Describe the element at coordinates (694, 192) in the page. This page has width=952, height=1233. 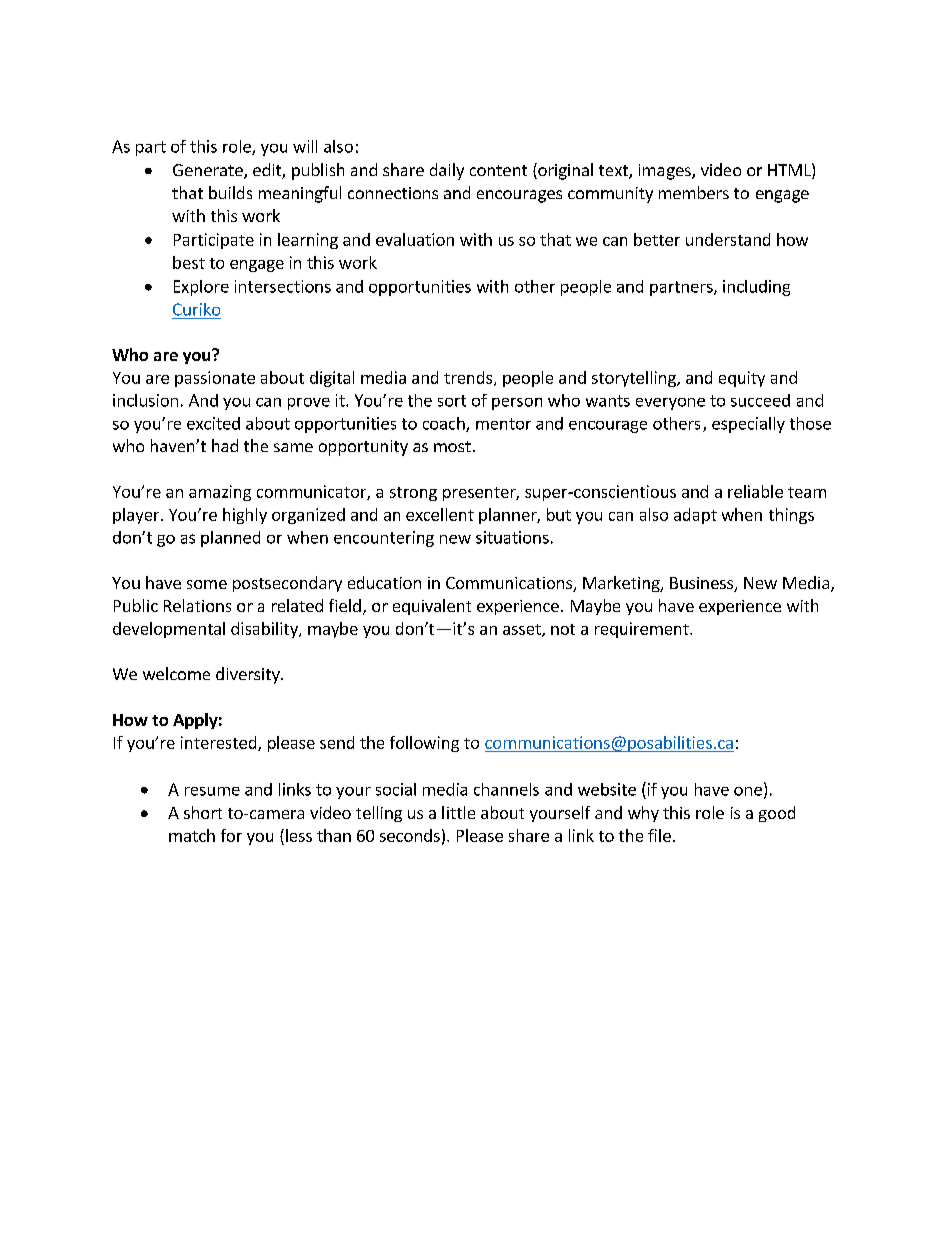
I see `members` at that location.
